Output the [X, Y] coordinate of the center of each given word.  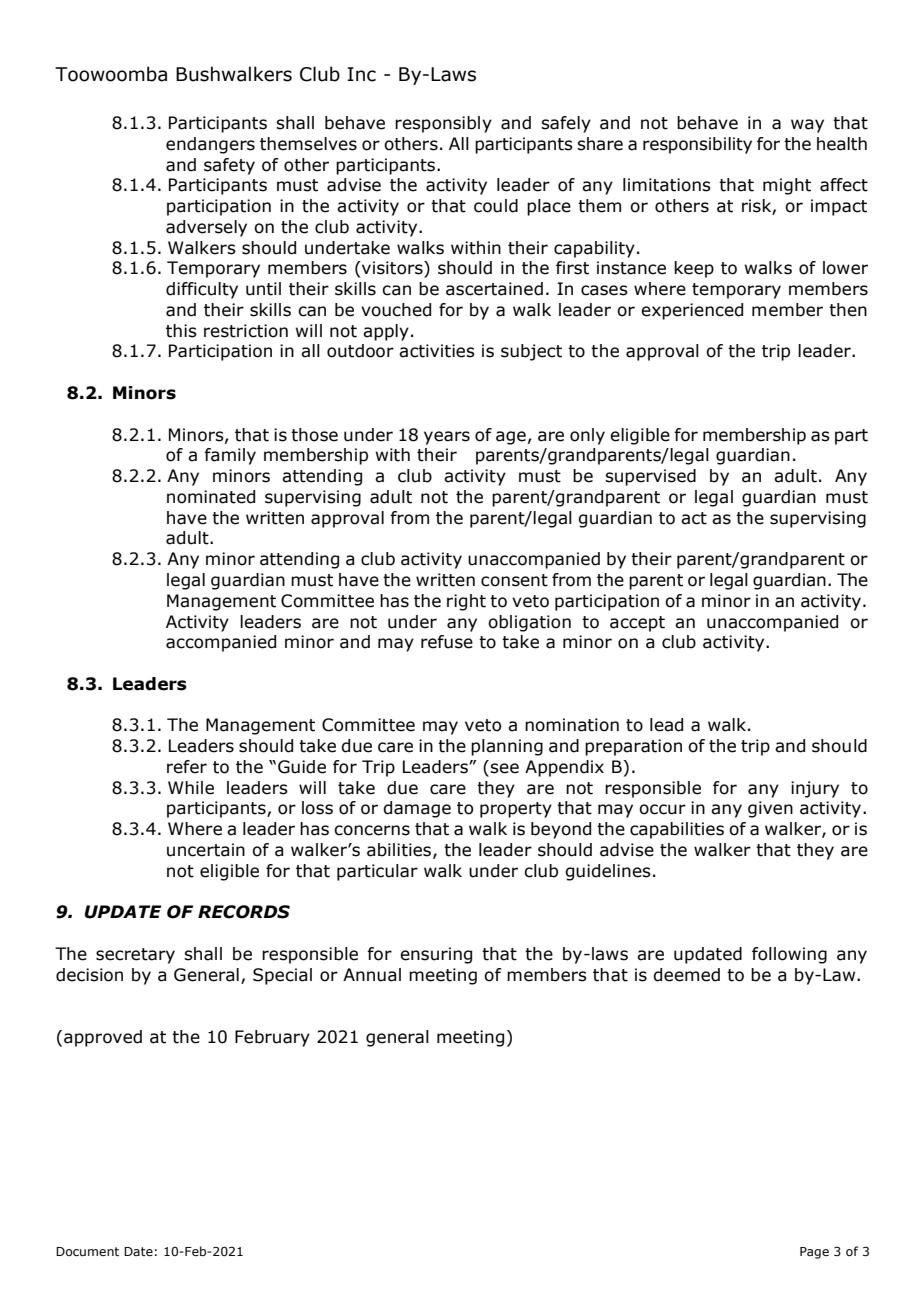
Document [87, 1251]
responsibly [443, 124]
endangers [210, 145]
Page [814, 1253]
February [272, 1038]
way [807, 126]
